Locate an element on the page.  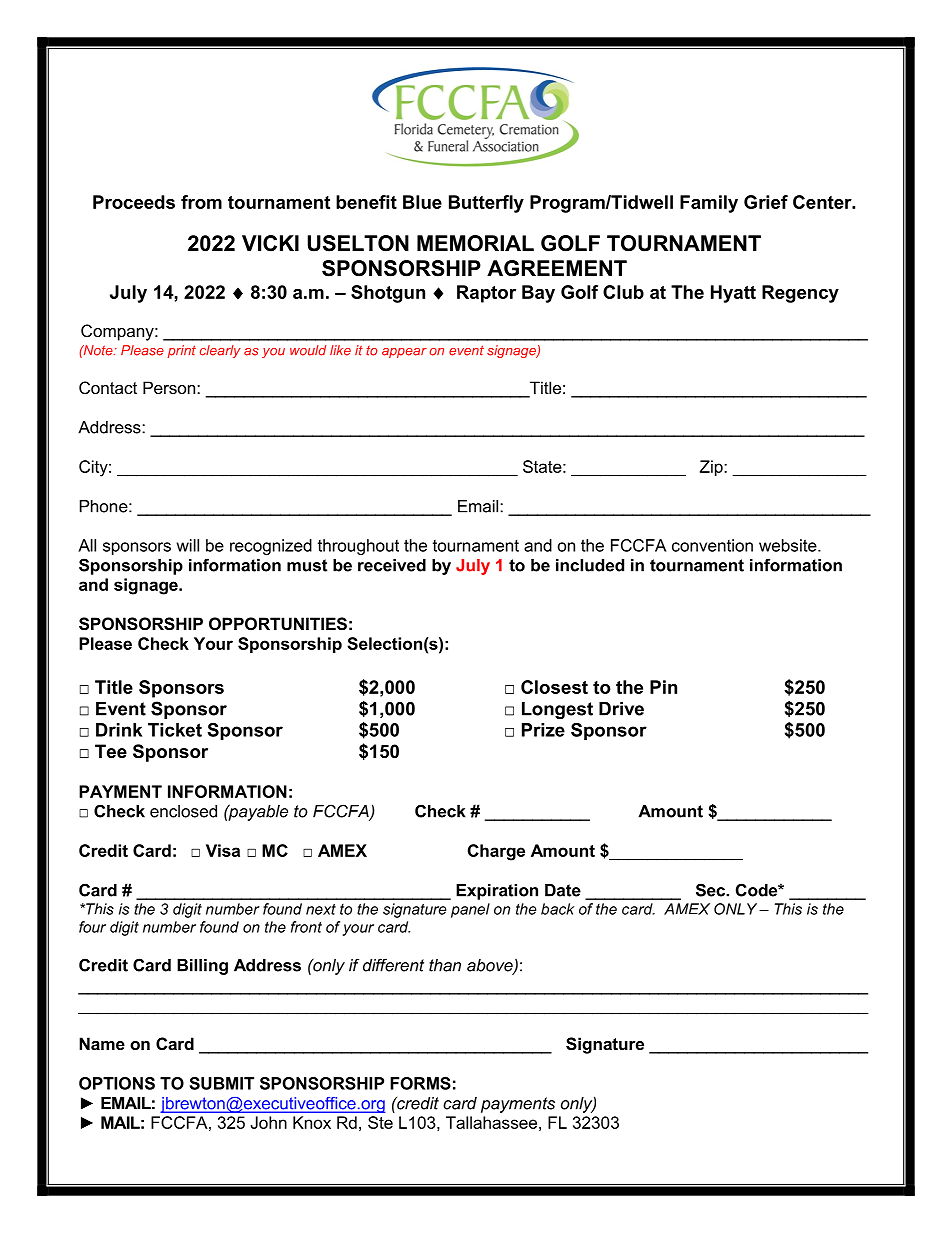
from is located at coordinates (201, 202).
